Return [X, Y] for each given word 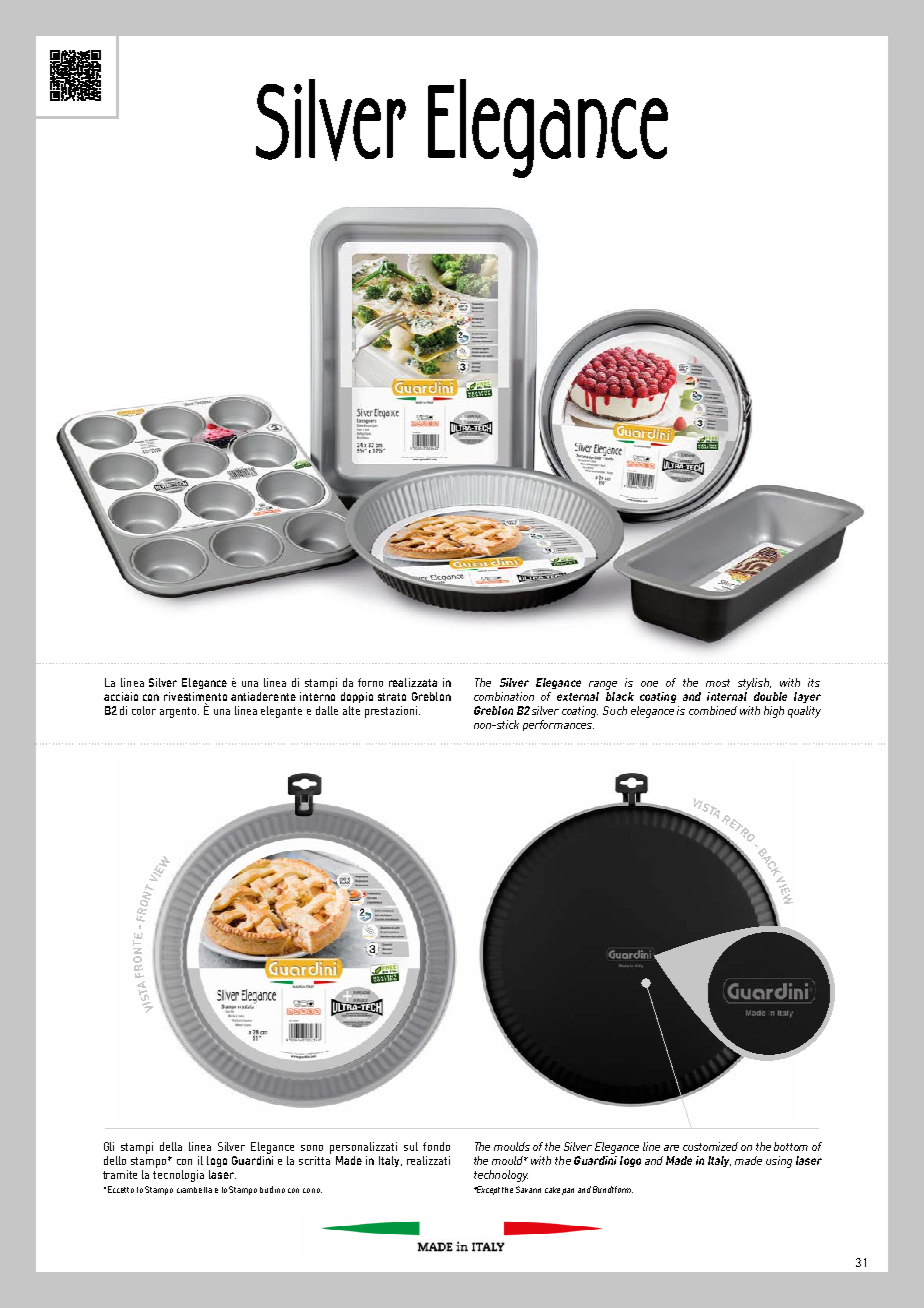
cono [312, 1190]
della [171, 1146]
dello [115, 1160]
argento [179, 712]
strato [392, 697]
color [144, 710]
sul [411, 1146]
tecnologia [178, 1174]
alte [351, 710]
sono [312, 1148]
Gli [109, 1146]
